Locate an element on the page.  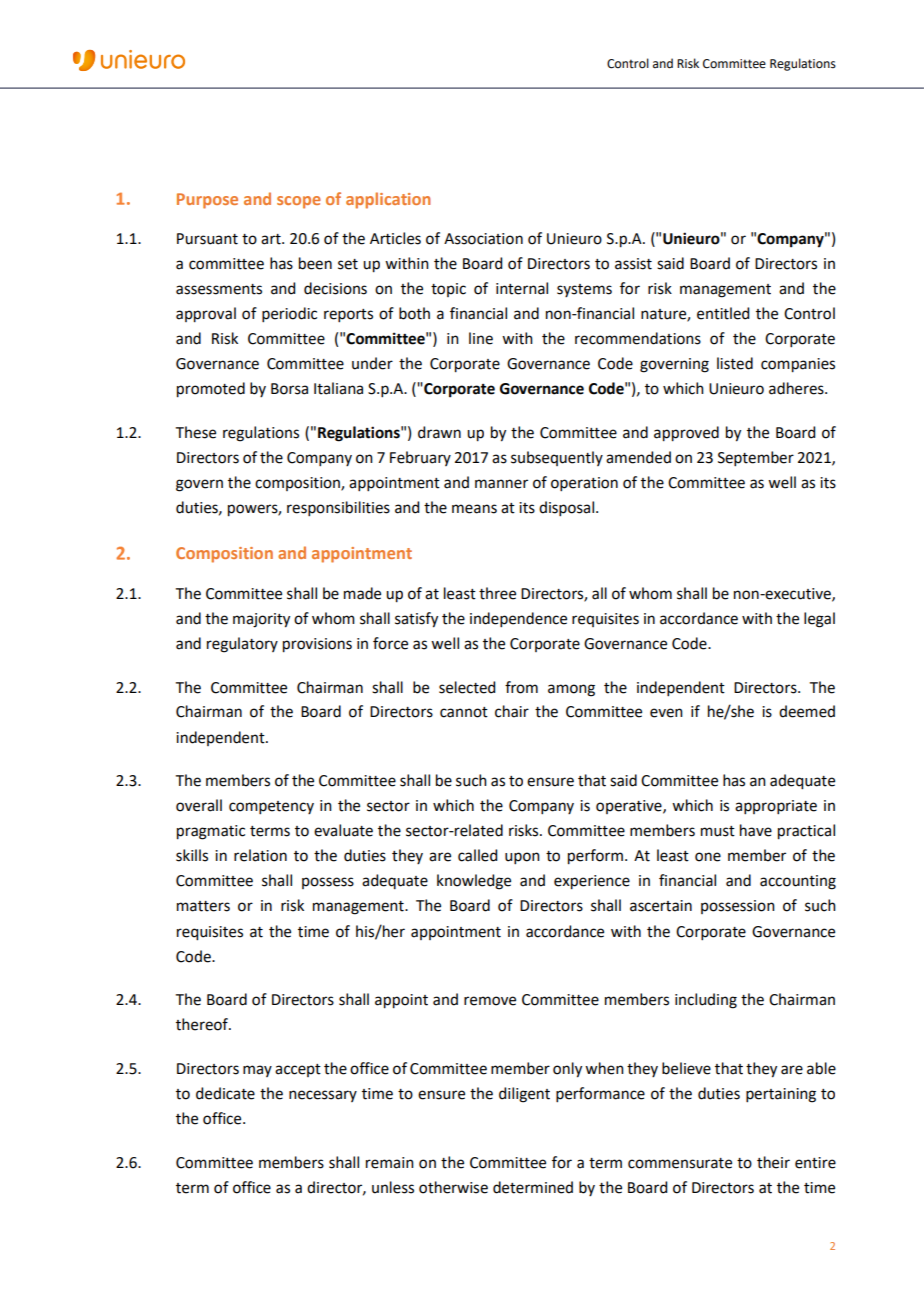
means is located at coordinates (474, 509).
